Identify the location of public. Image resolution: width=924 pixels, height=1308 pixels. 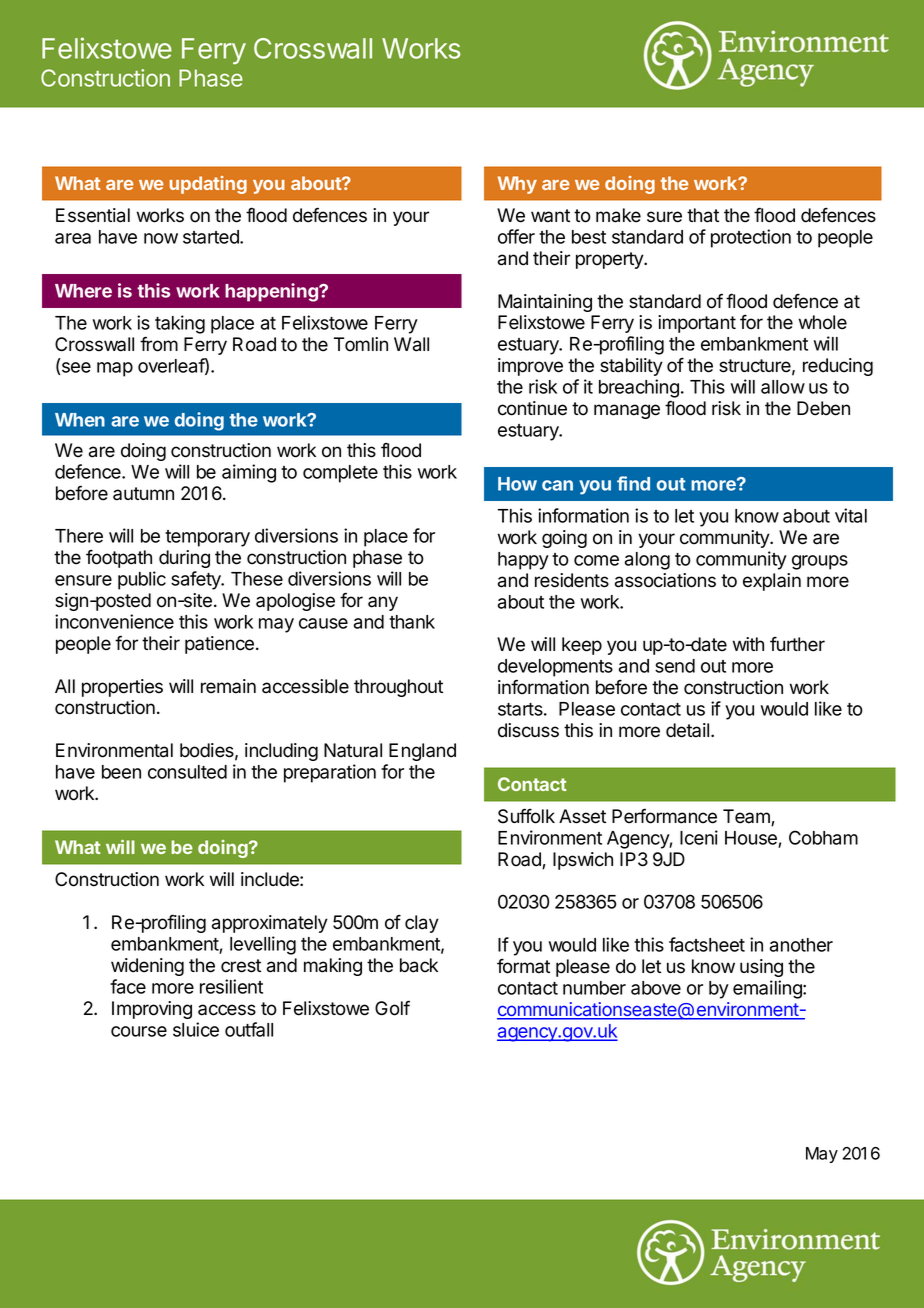
(142, 580).
